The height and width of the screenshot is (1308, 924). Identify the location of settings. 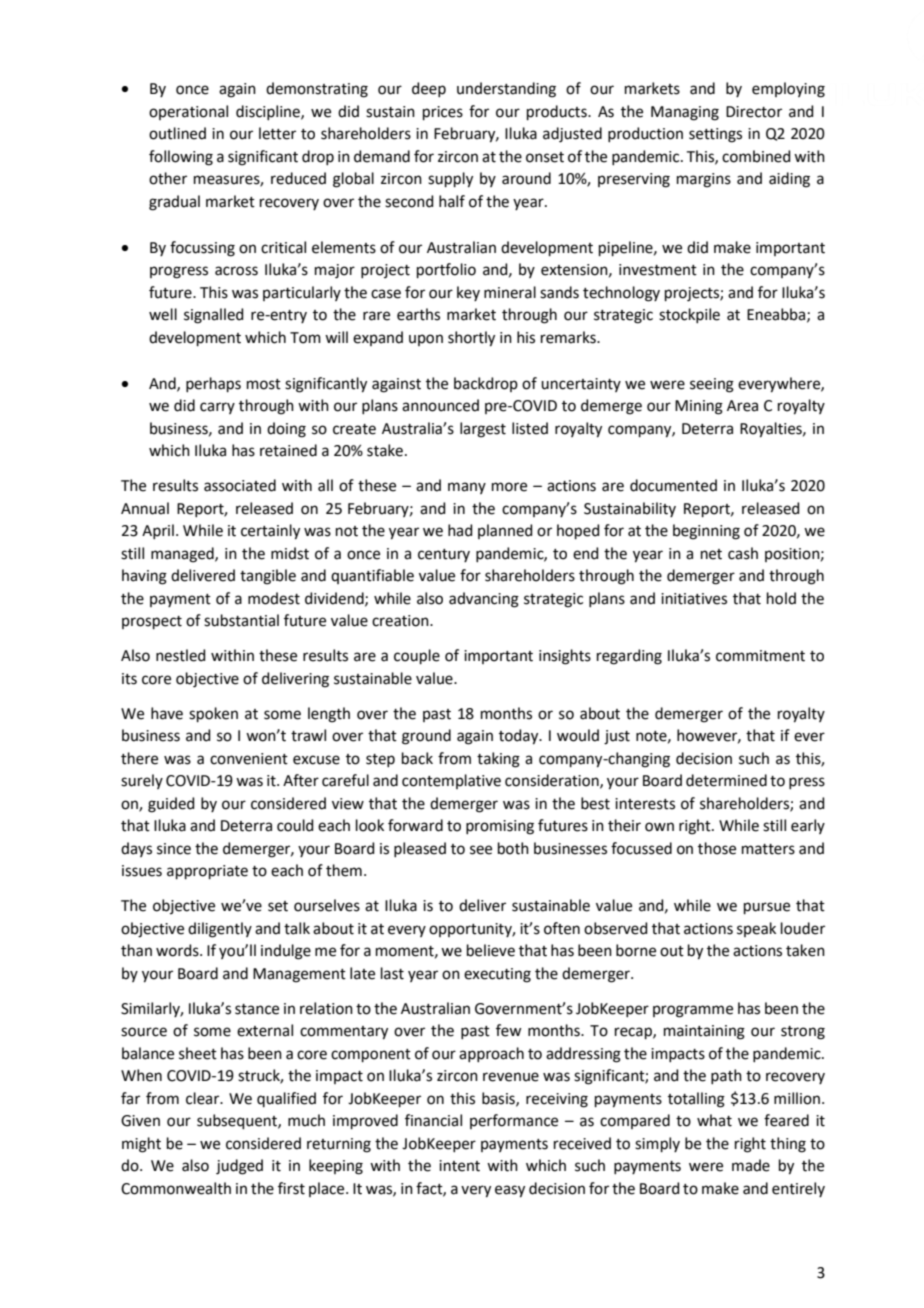
(715, 135).
